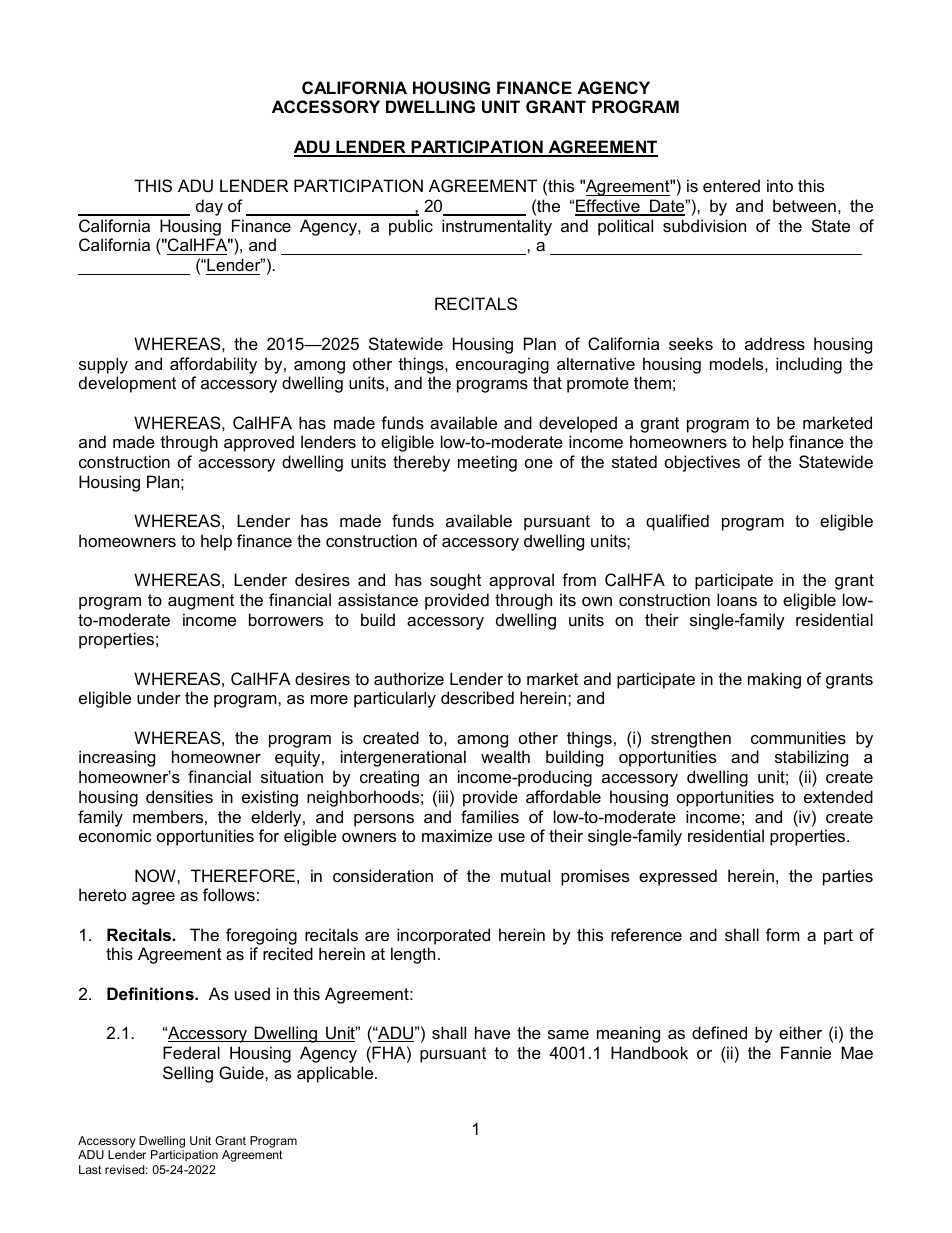  I want to click on sought, so click(455, 581).
